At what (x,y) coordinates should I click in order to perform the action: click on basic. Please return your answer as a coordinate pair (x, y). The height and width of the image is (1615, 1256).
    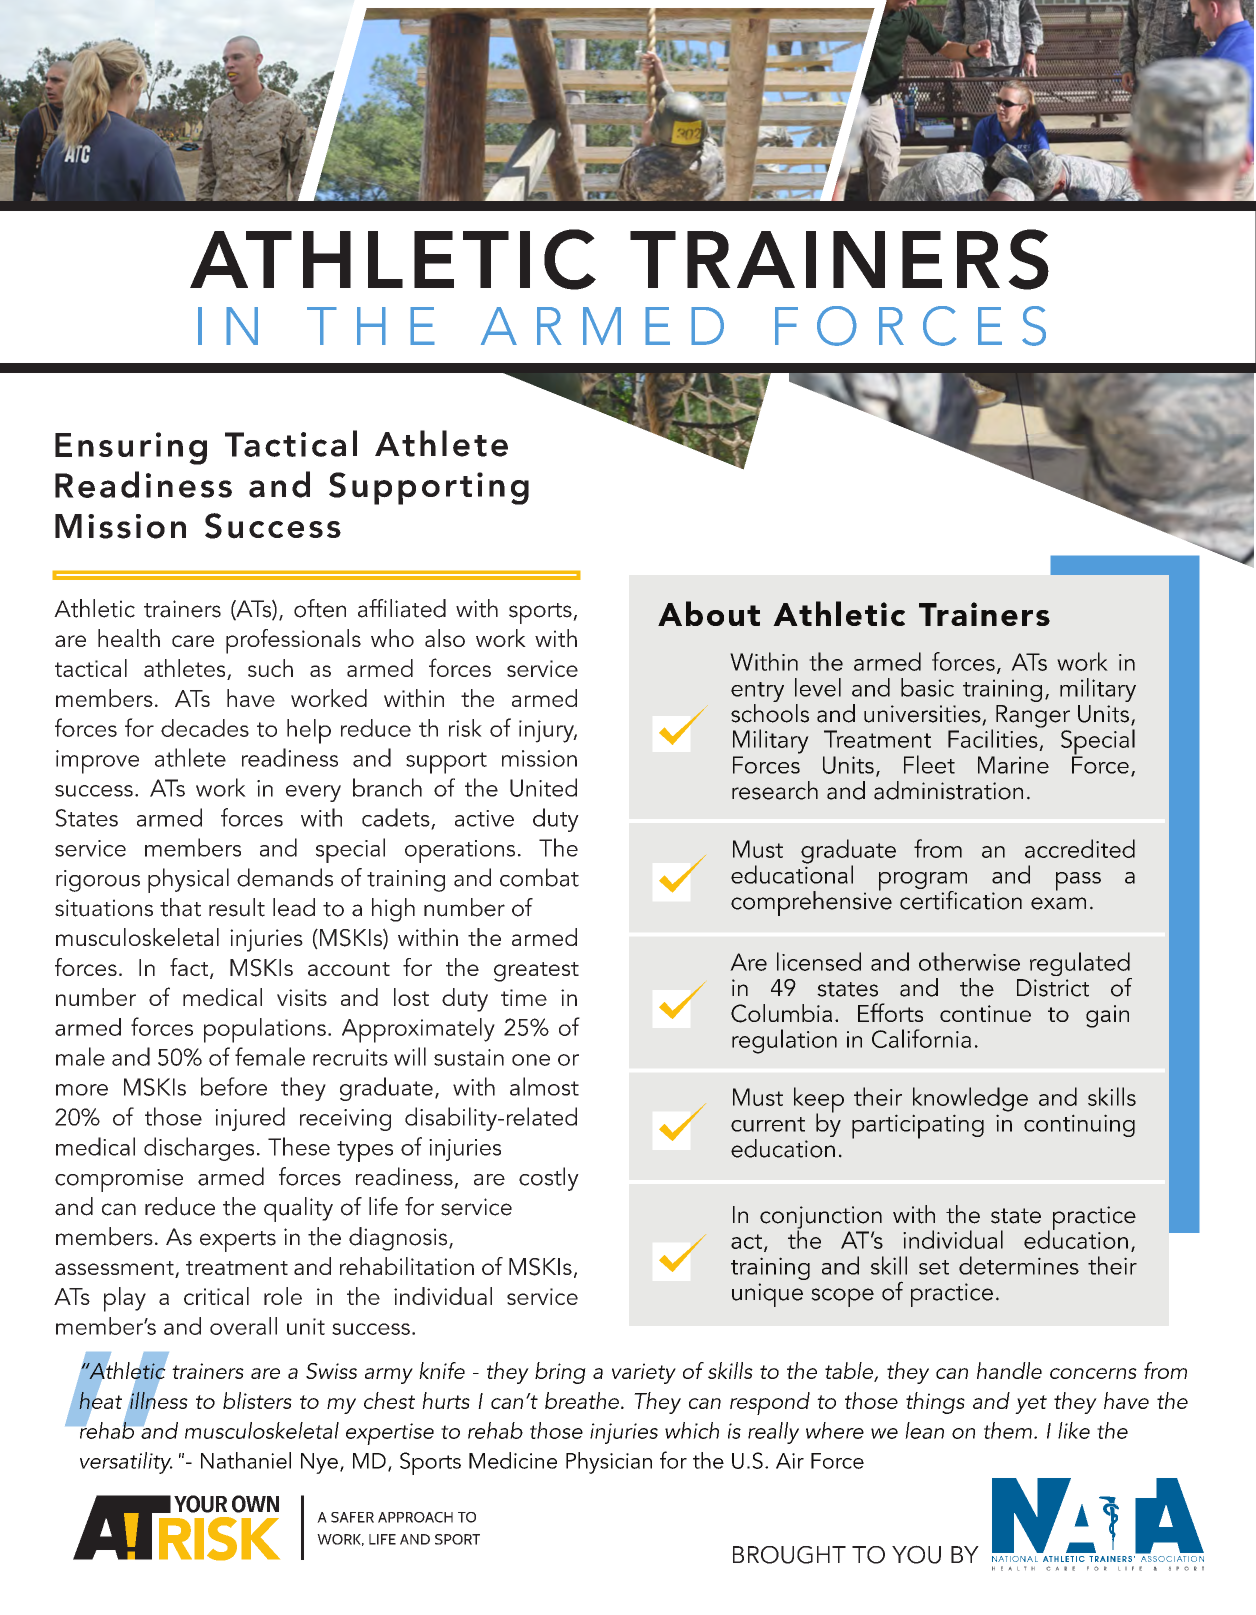
    Looking at the image, I should click on (927, 687).
